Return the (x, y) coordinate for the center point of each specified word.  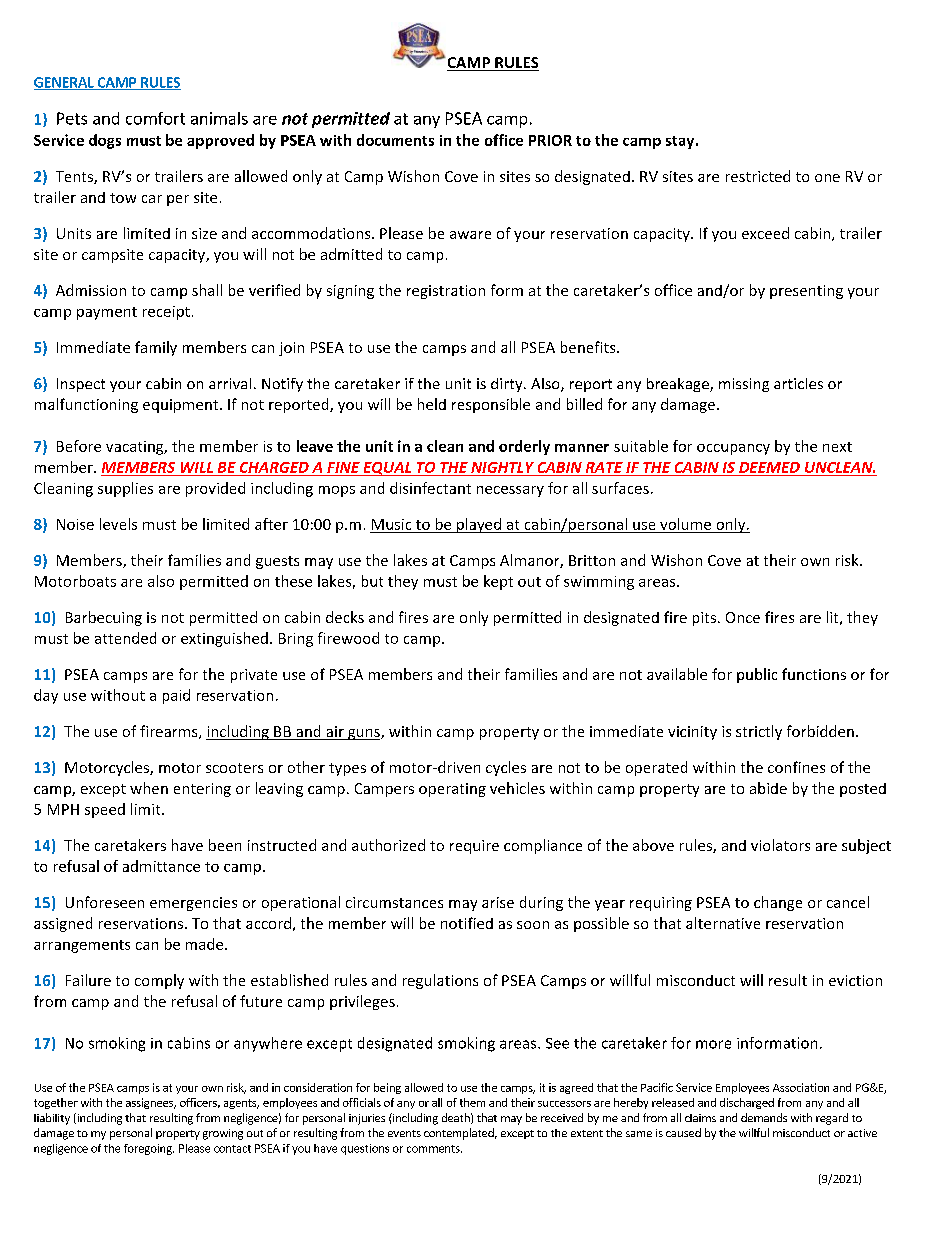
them (472, 1102)
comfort (155, 118)
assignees (150, 1103)
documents (395, 140)
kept (498, 582)
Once (743, 617)
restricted (758, 176)
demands (764, 1117)
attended (125, 638)
